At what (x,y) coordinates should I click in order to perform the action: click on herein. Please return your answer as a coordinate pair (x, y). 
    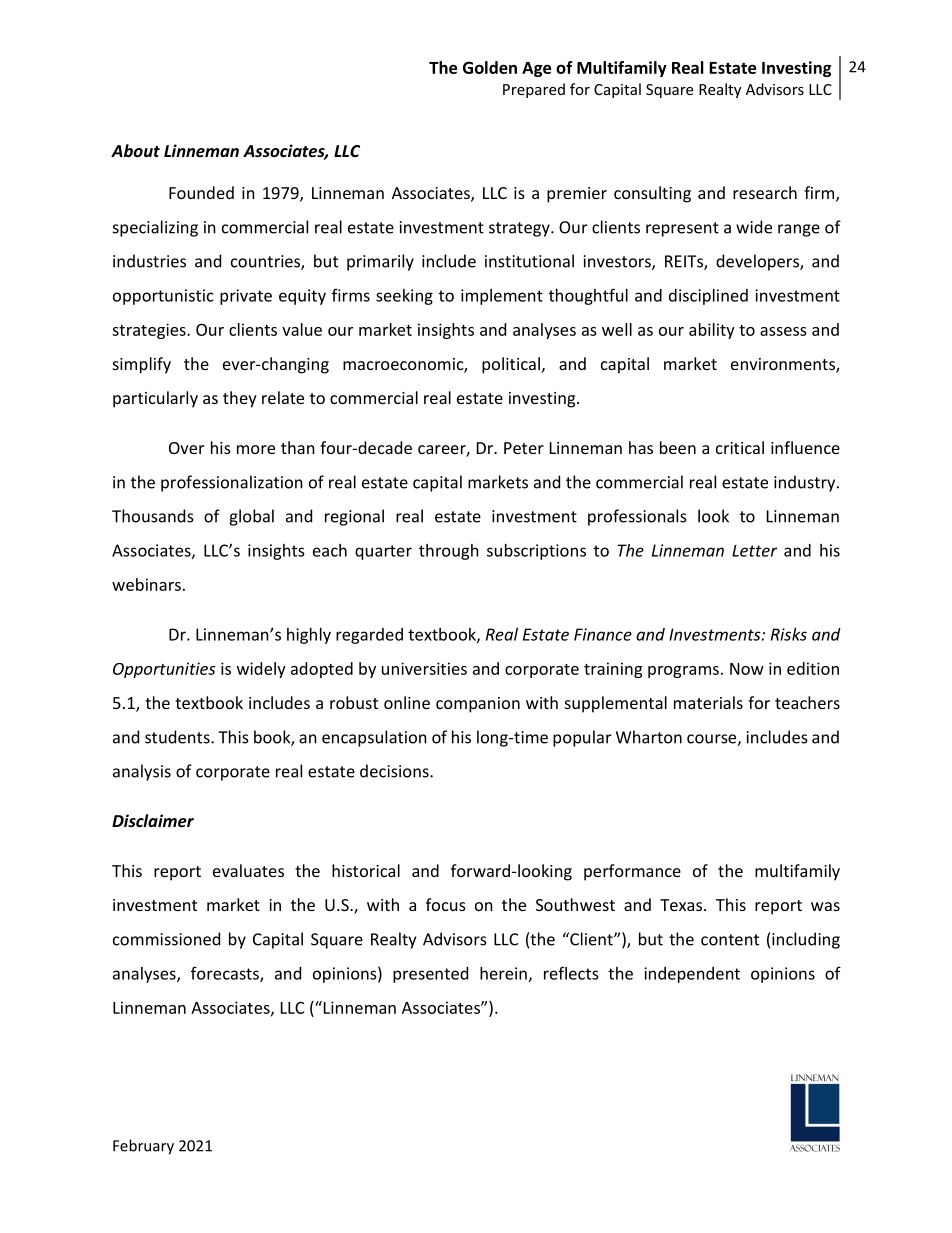
    Looking at the image, I should click on (503, 973).
